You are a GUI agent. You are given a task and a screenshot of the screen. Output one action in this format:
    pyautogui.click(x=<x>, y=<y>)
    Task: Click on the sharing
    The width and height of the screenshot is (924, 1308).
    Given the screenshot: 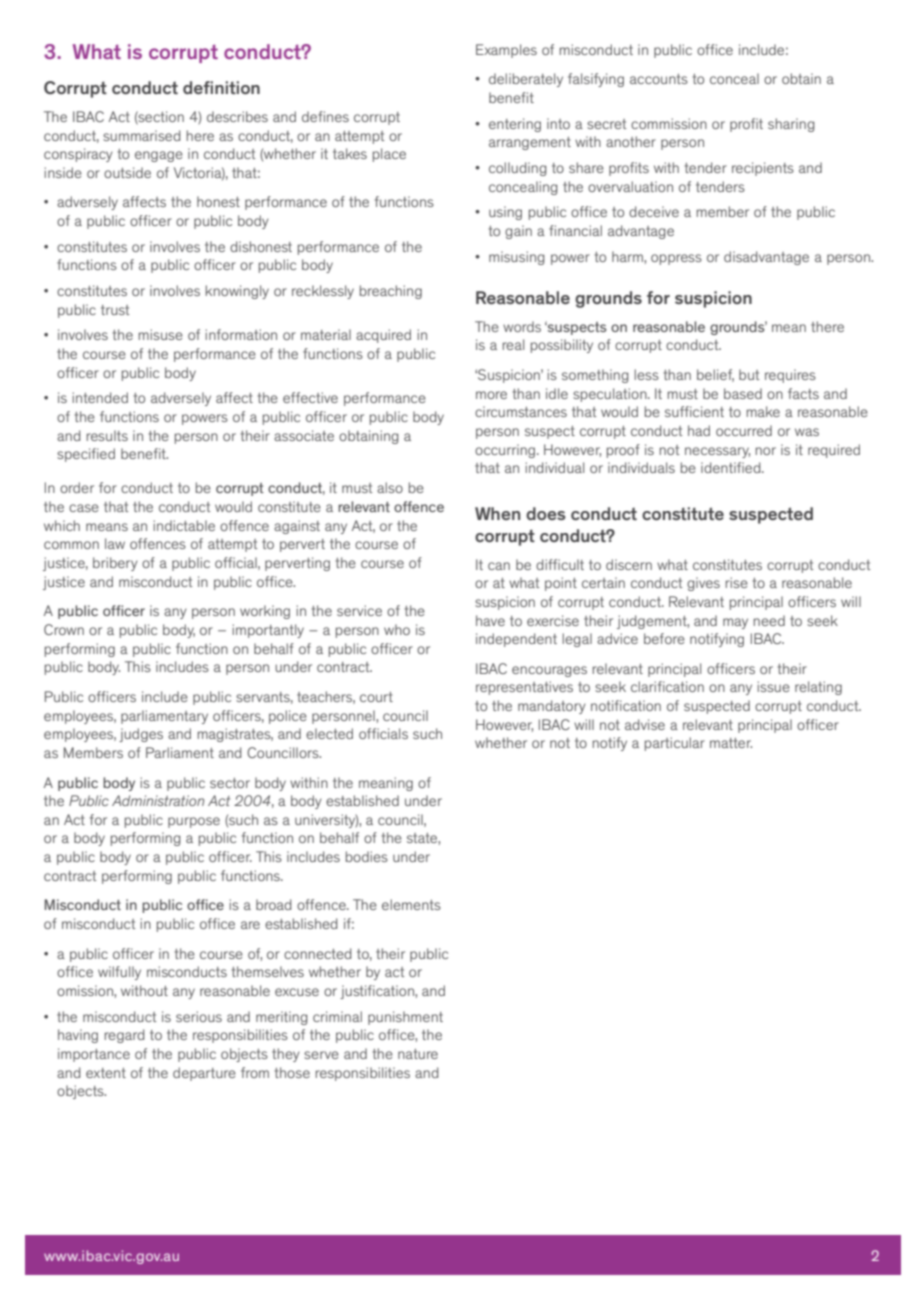 What is the action you would take?
    pyautogui.click(x=791, y=125)
